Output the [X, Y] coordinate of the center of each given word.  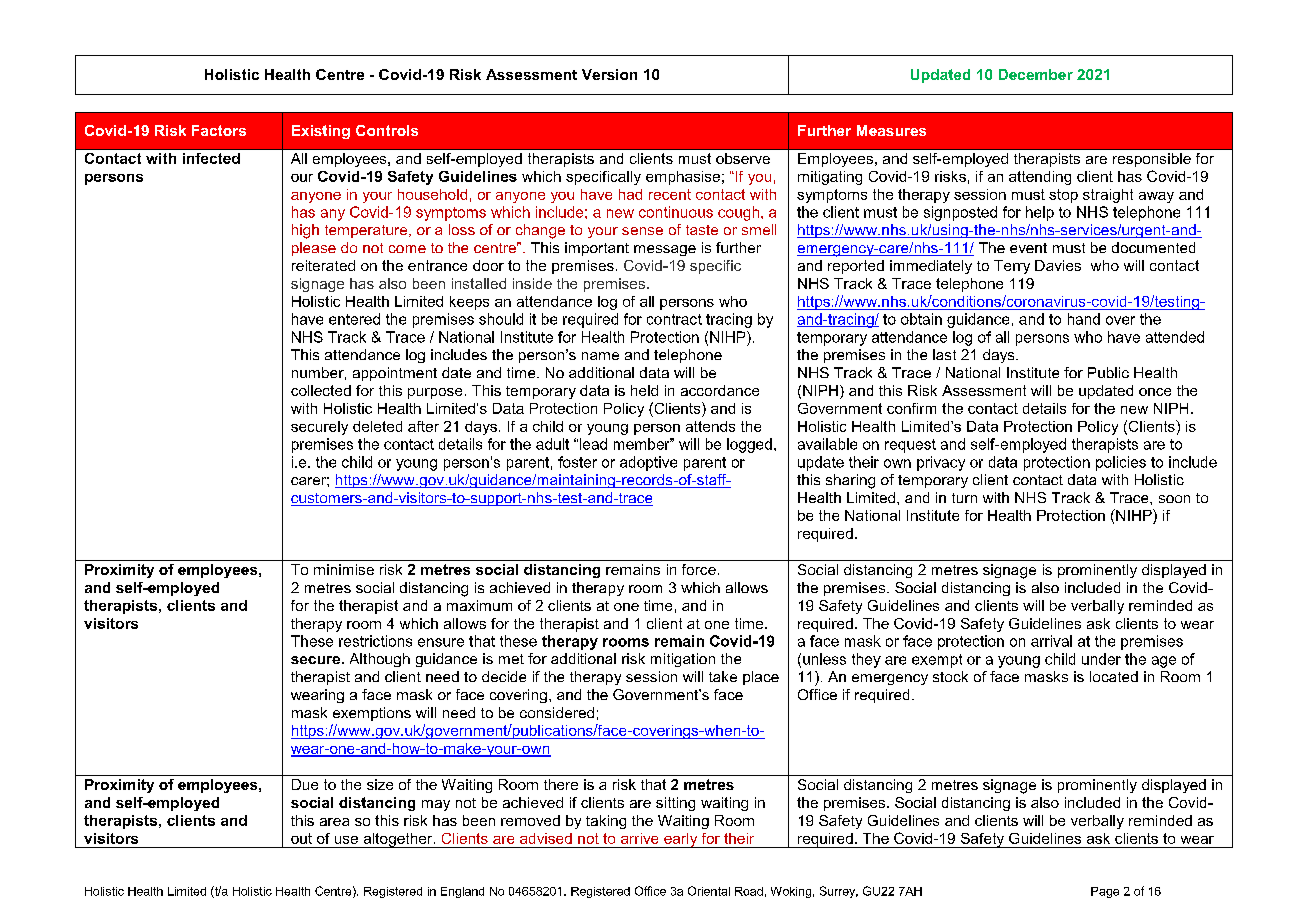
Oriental [709, 891]
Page [1105, 892]
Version [609, 74]
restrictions [375, 641]
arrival [1051, 641]
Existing [321, 132]
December [1036, 74]
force [699, 569]
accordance [720, 390]
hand [1084, 319]
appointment [395, 374]
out [301, 838]
